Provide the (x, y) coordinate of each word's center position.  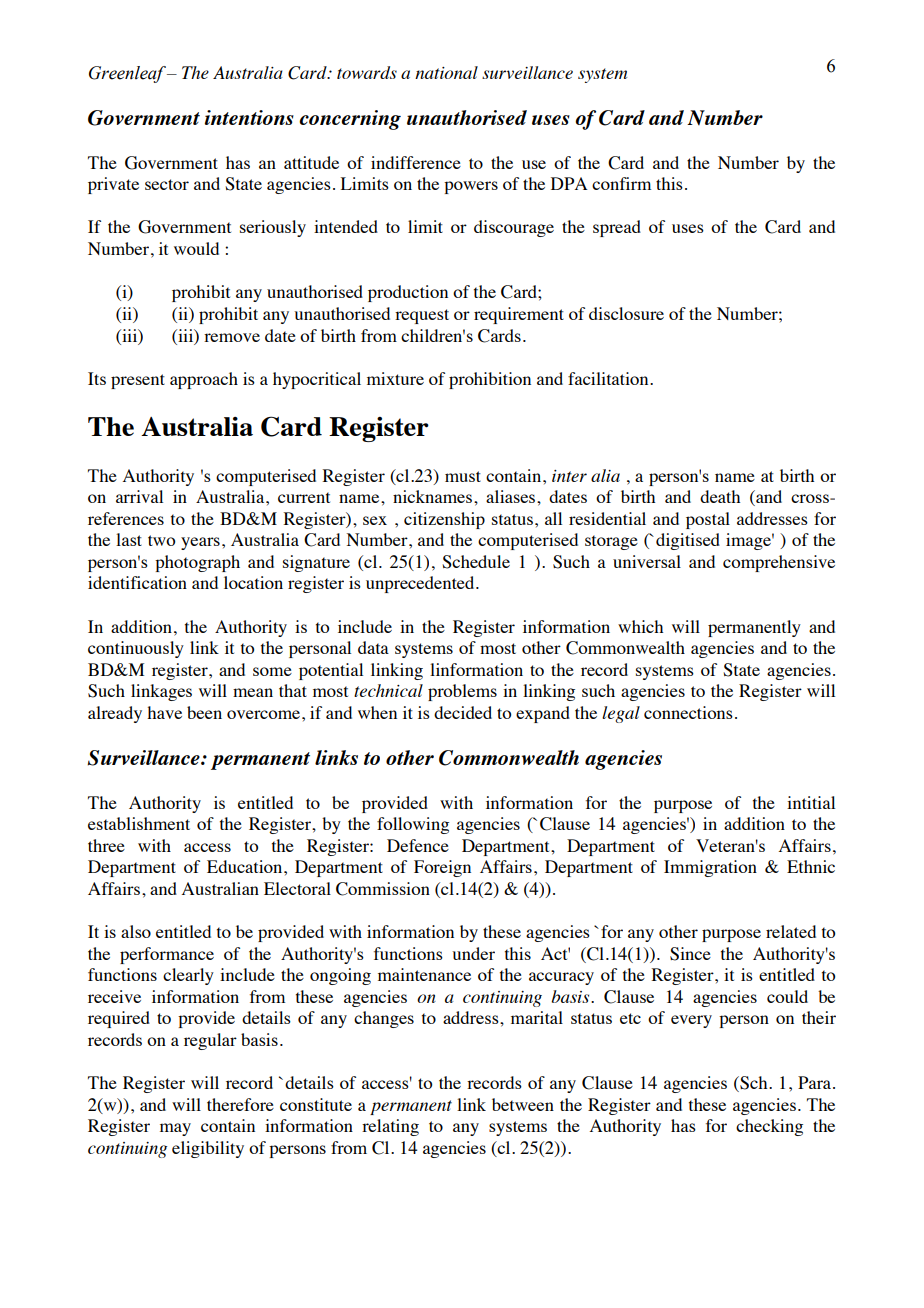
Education (246, 866)
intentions (249, 117)
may (175, 1129)
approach (204, 380)
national (446, 72)
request (422, 316)
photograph (197, 563)
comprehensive (779, 563)
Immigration (710, 868)
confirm (621, 183)
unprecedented (421, 584)
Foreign (442, 868)
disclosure (626, 313)
